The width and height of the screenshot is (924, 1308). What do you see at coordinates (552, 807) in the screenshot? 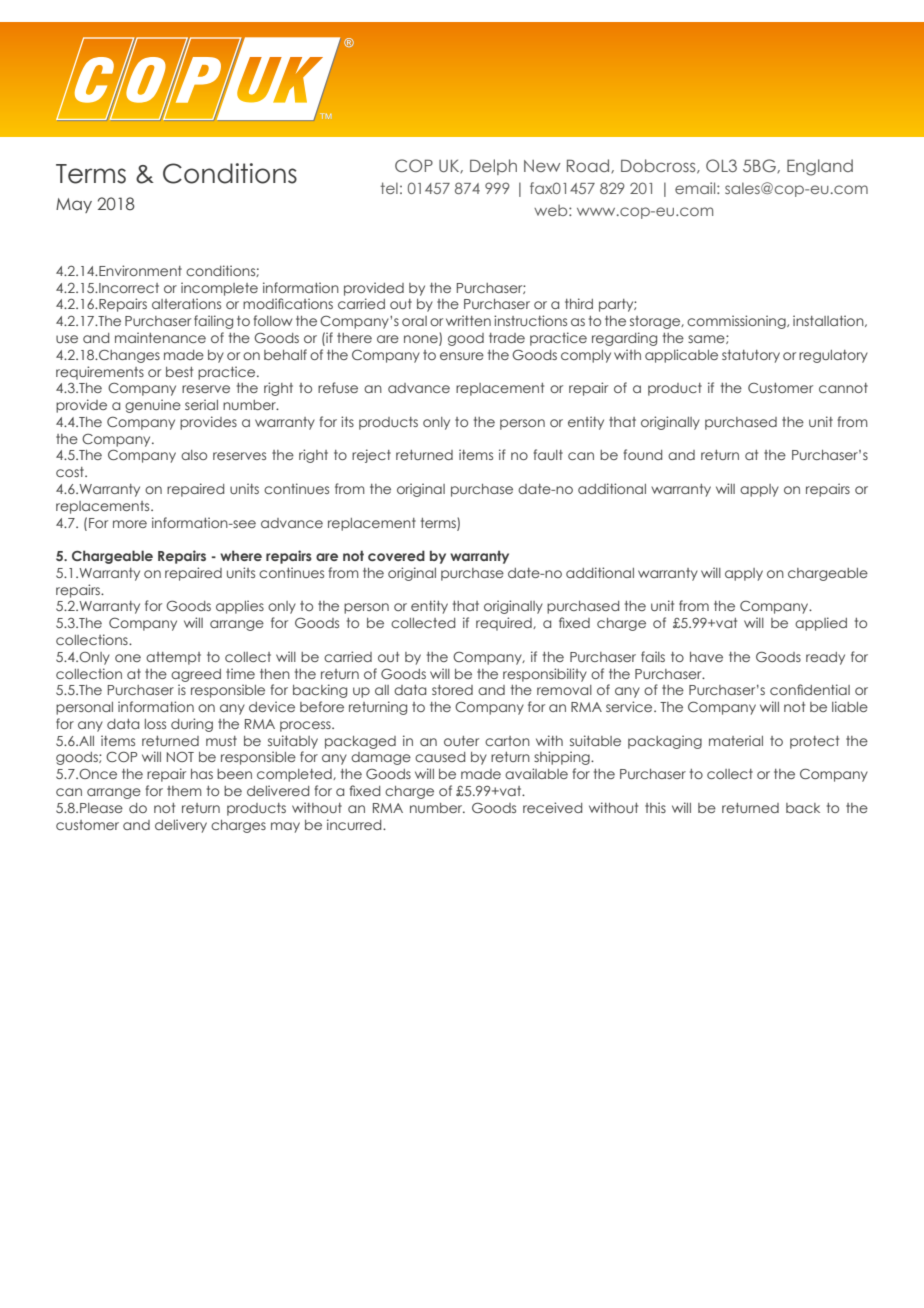
I see `received` at bounding box center [552, 807].
